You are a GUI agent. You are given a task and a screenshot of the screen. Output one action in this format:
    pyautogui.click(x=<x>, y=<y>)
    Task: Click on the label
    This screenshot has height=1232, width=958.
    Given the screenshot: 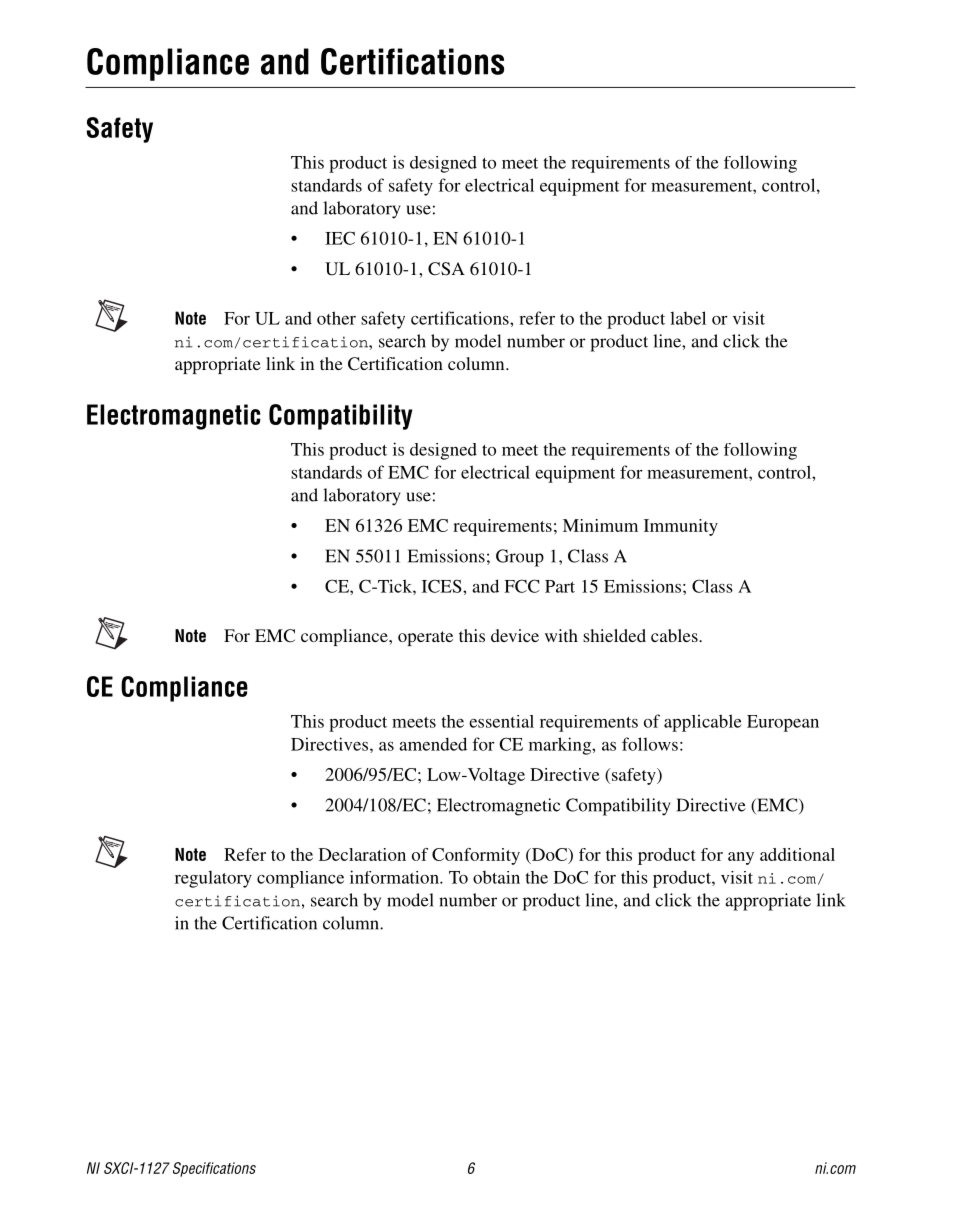 What is the action you would take?
    pyautogui.click(x=688, y=318)
